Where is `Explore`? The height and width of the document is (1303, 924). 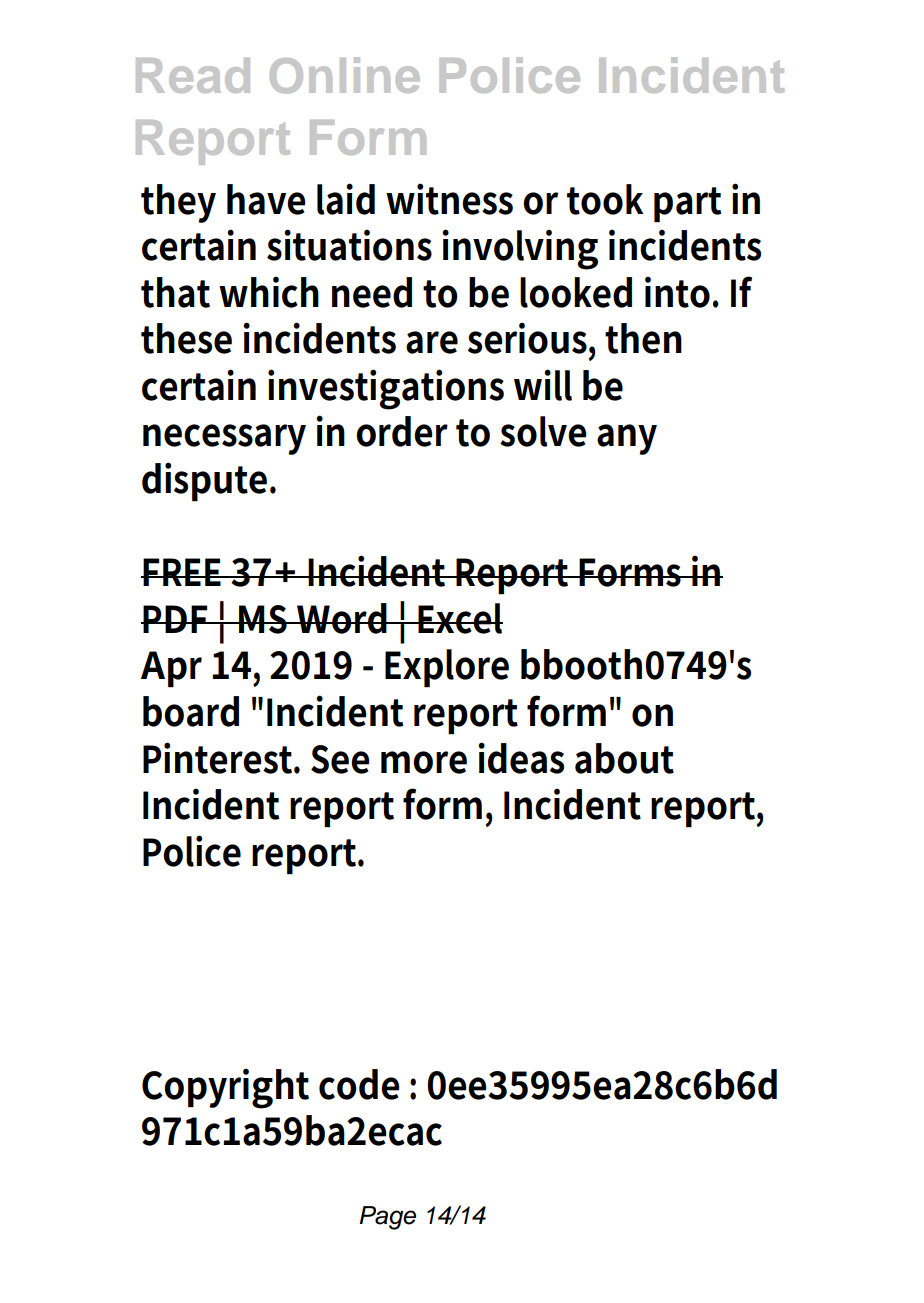
Explore is located at coordinates (447, 668).
